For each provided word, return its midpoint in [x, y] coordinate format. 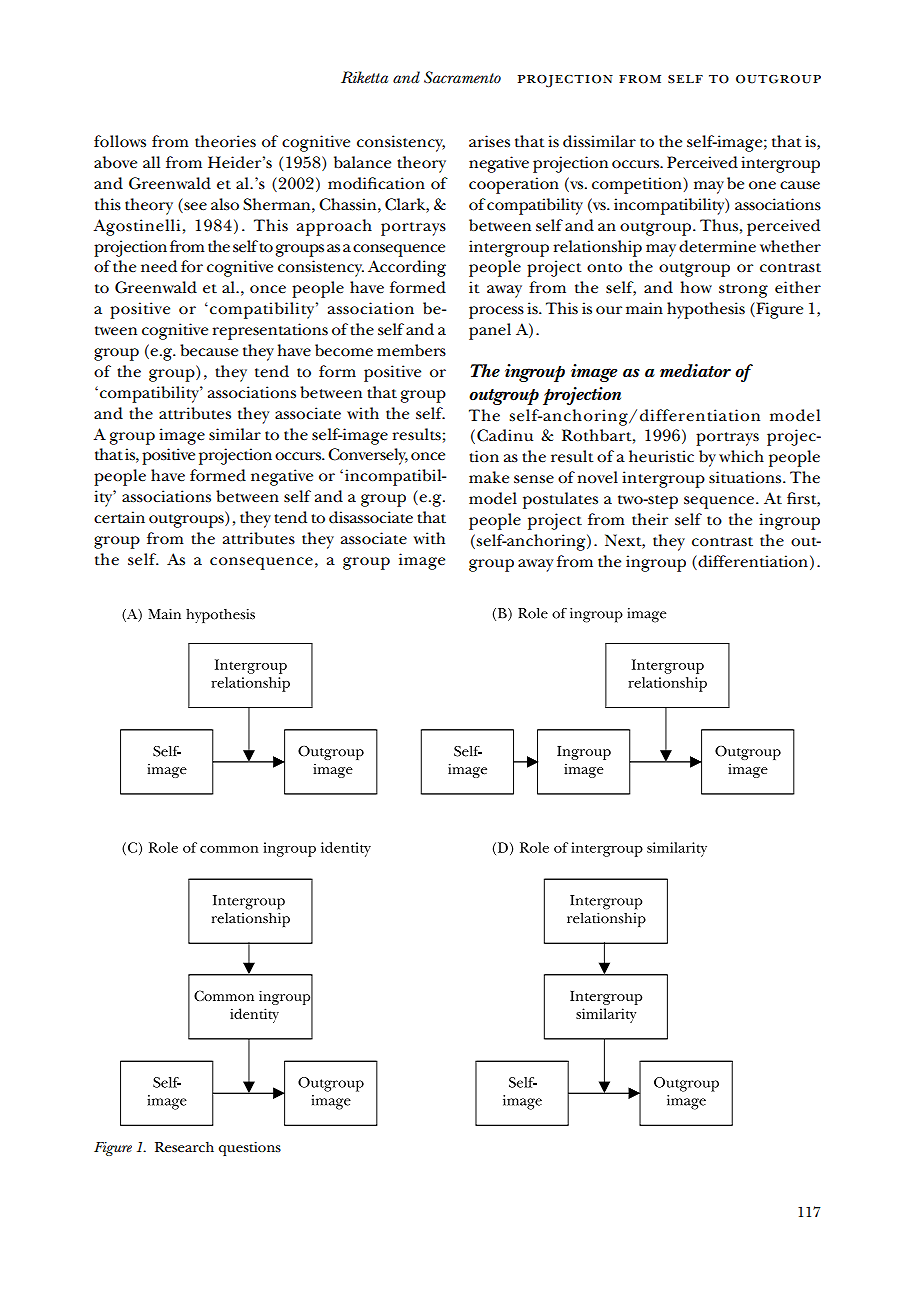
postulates [560, 500]
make [489, 477]
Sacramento [462, 77]
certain [119, 517]
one [762, 185]
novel [597, 477]
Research [184, 1146]
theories [225, 141]
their [650, 519]
